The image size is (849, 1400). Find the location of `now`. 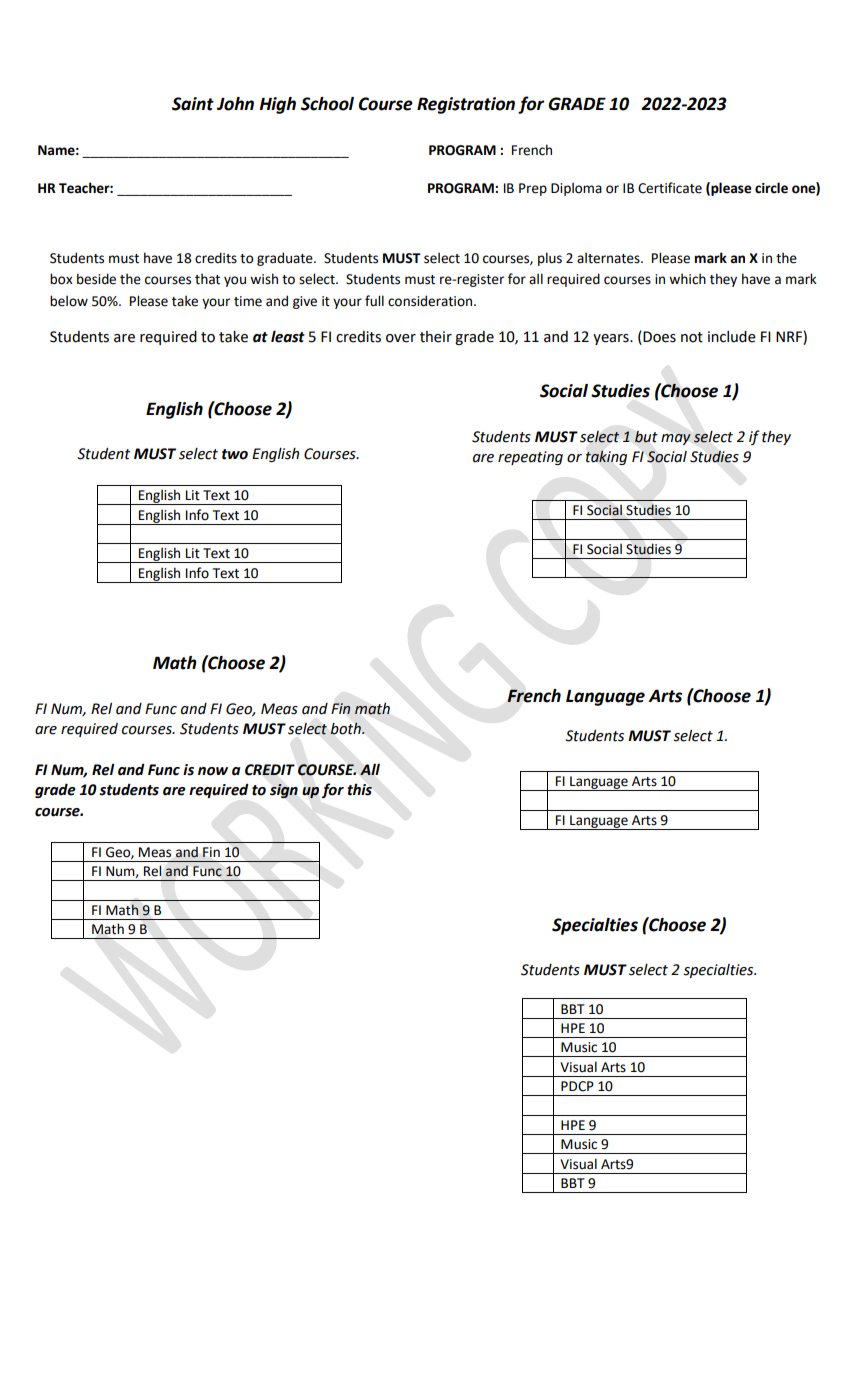

now is located at coordinates (213, 771).
